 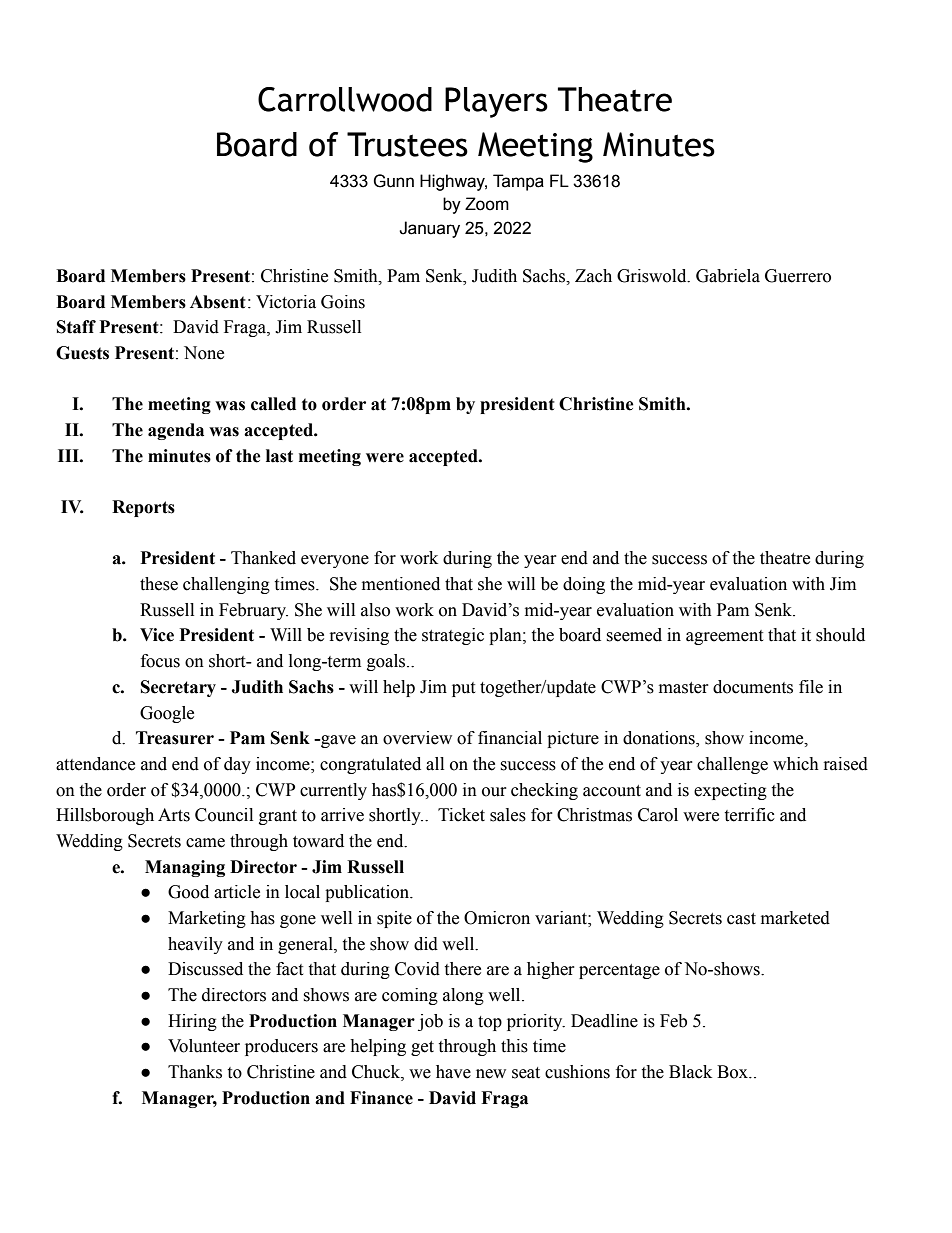 I want to click on challenge, so click(x=732, y=765).
